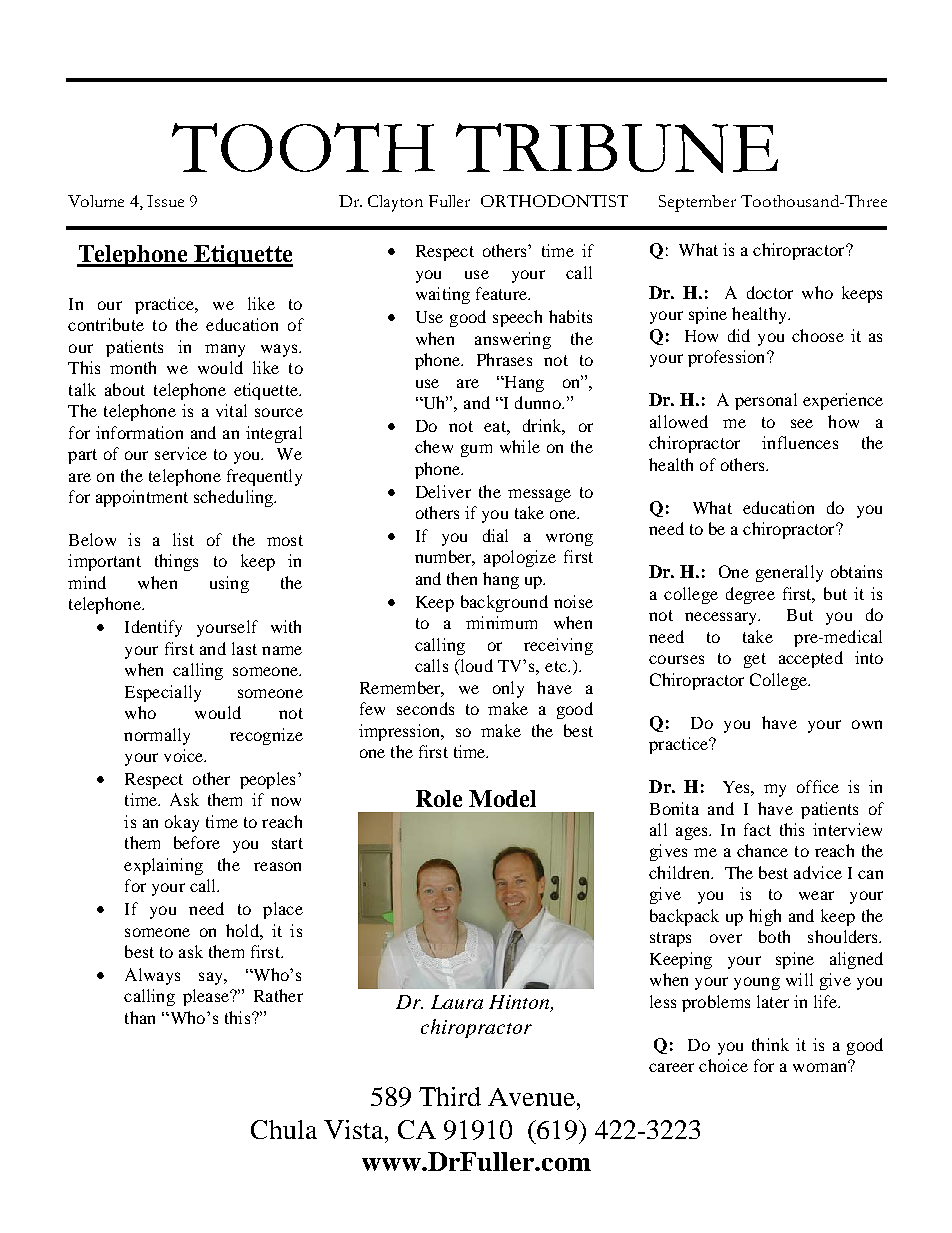 The height and width of the page is (1233, 952). I want to click on than, so click(140, 1017).
